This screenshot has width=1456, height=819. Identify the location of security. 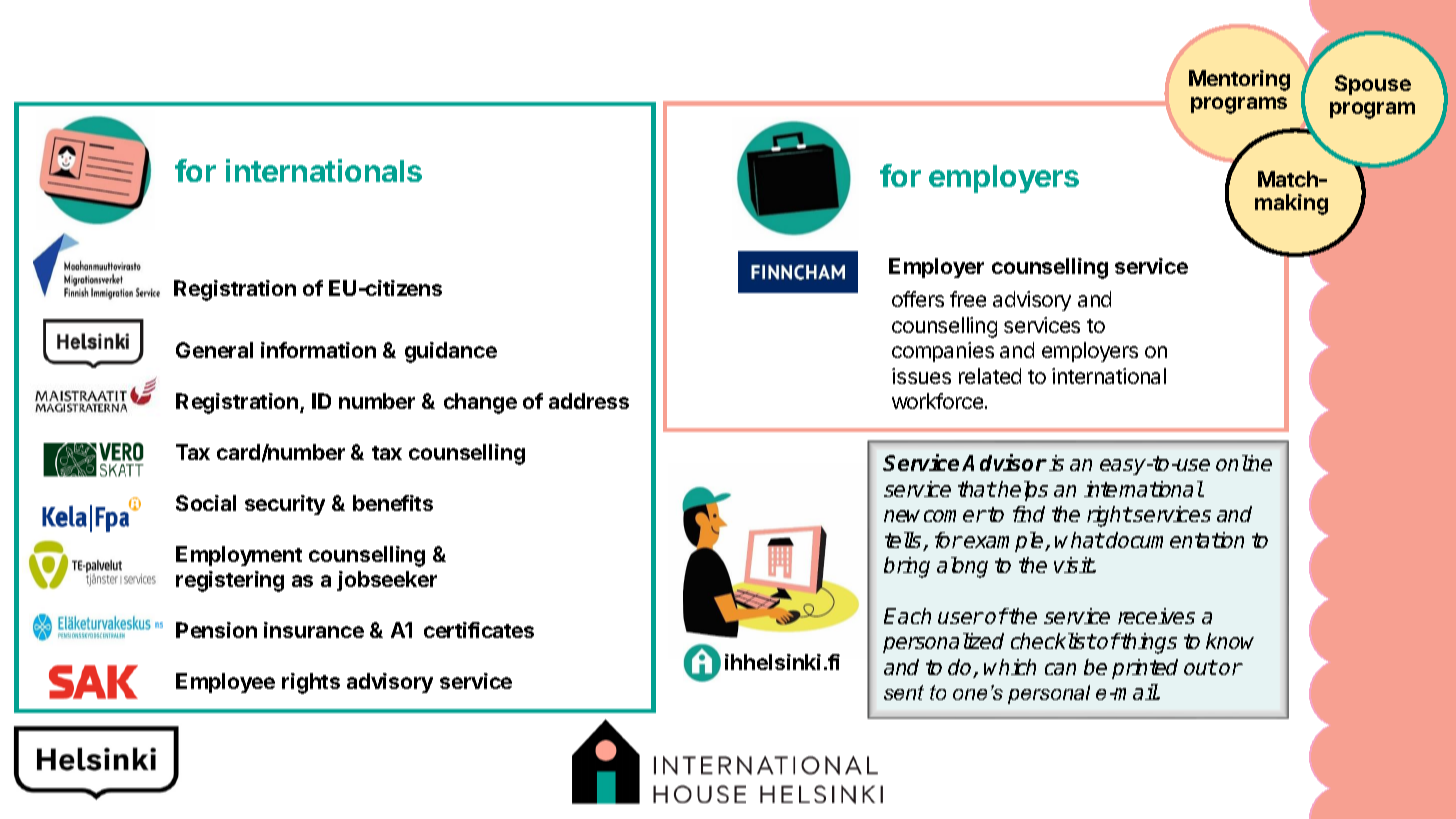
(285, 505).
